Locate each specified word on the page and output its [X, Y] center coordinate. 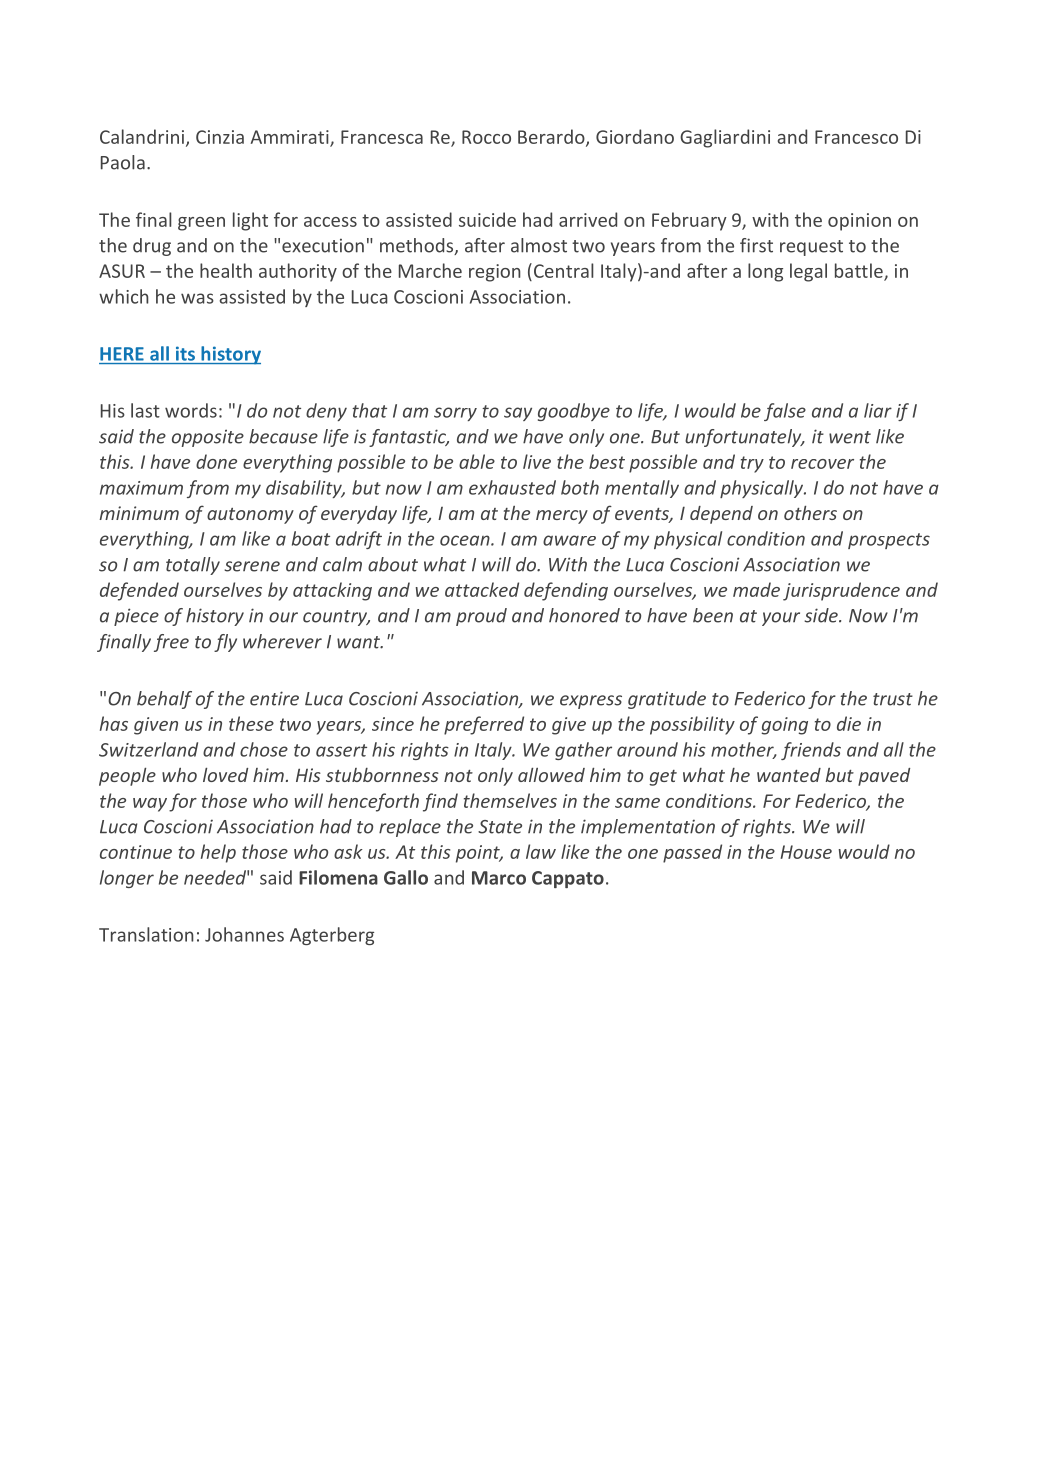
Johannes [244, 934]
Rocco [486, 137]
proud [481, 617]
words [191, 410]
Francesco [856, 137]
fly [225, 643]
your [781, 619]
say [518, 414]
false [785, 412]
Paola [123, 162]
